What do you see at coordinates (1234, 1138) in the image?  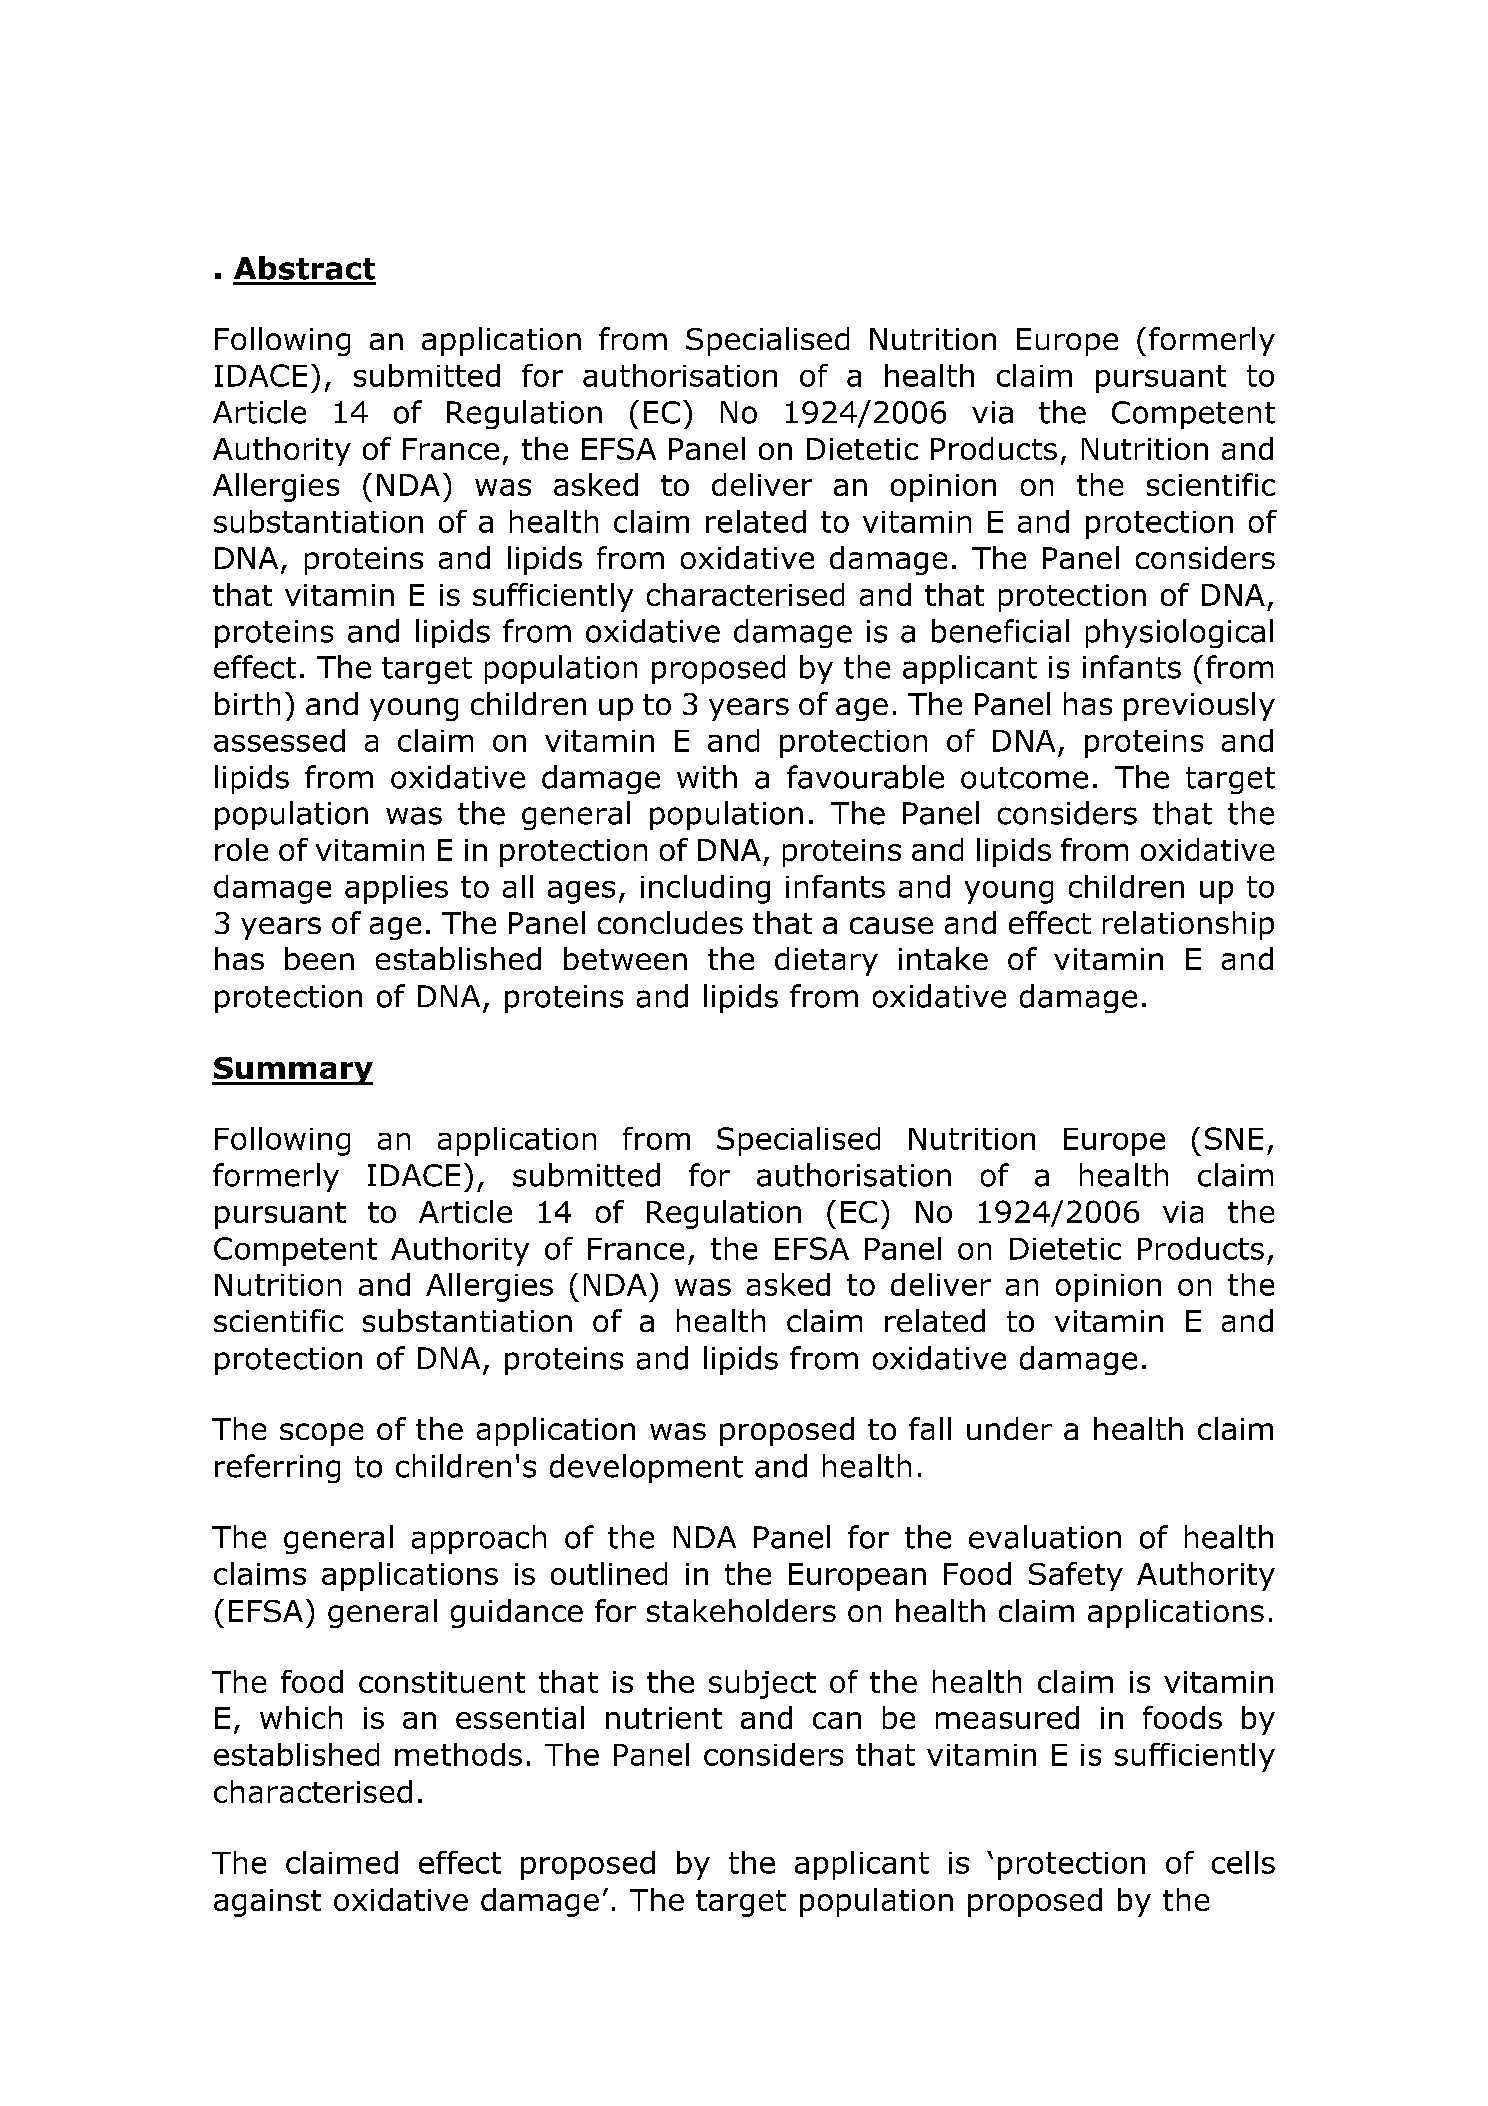 I see `SNE` at bounding box center [1234, 1138].
